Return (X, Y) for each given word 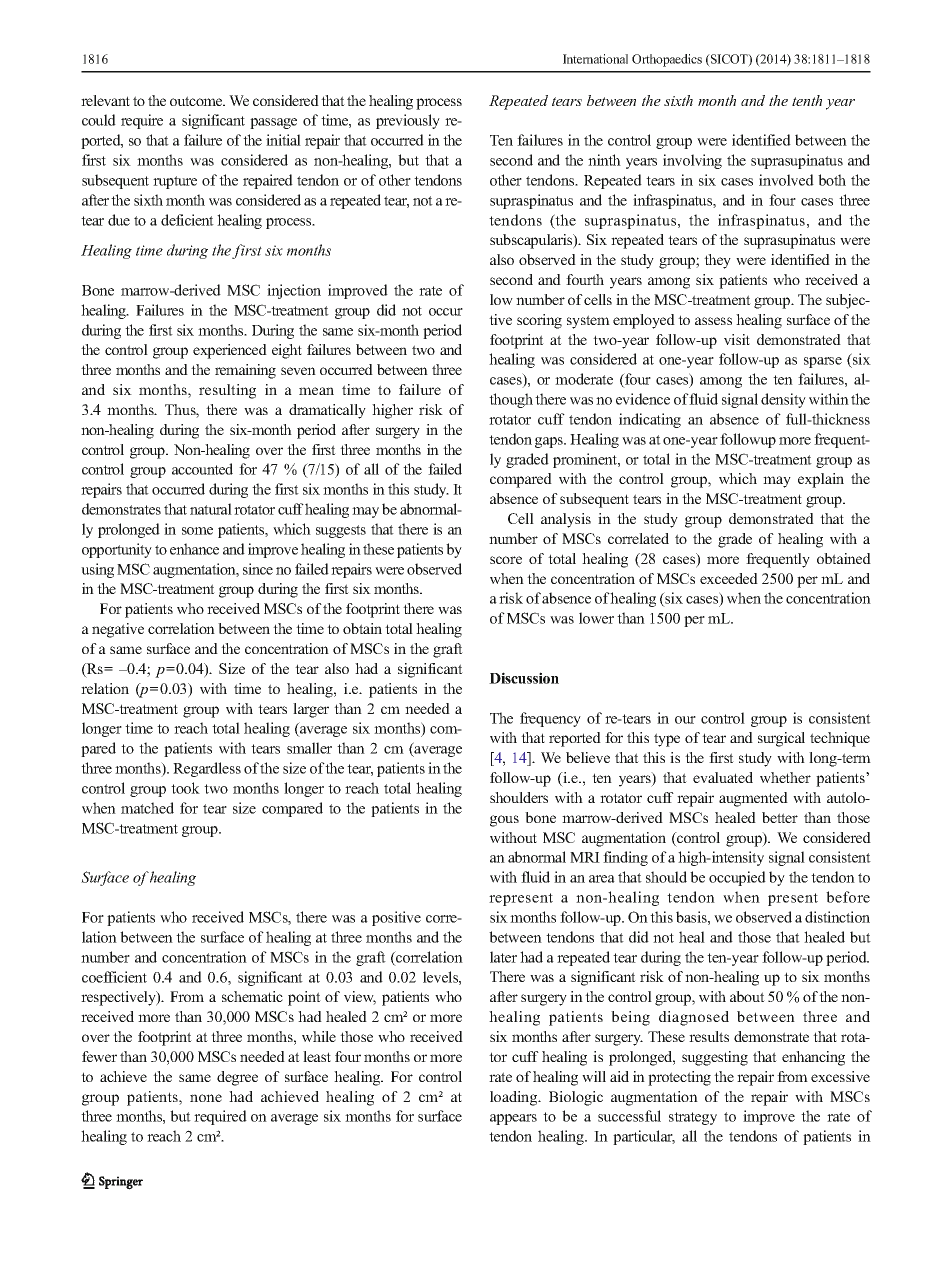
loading (515, 1098)
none (206, 1098)
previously (408, 121)
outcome (197, 101)
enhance (194, 549)
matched (147, 808)
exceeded (729, 578)
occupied (737, 878)
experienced (230, 351)
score (506, 560)
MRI (585, 857)
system (588, 322)
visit (737, 339)
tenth (807, 100)
